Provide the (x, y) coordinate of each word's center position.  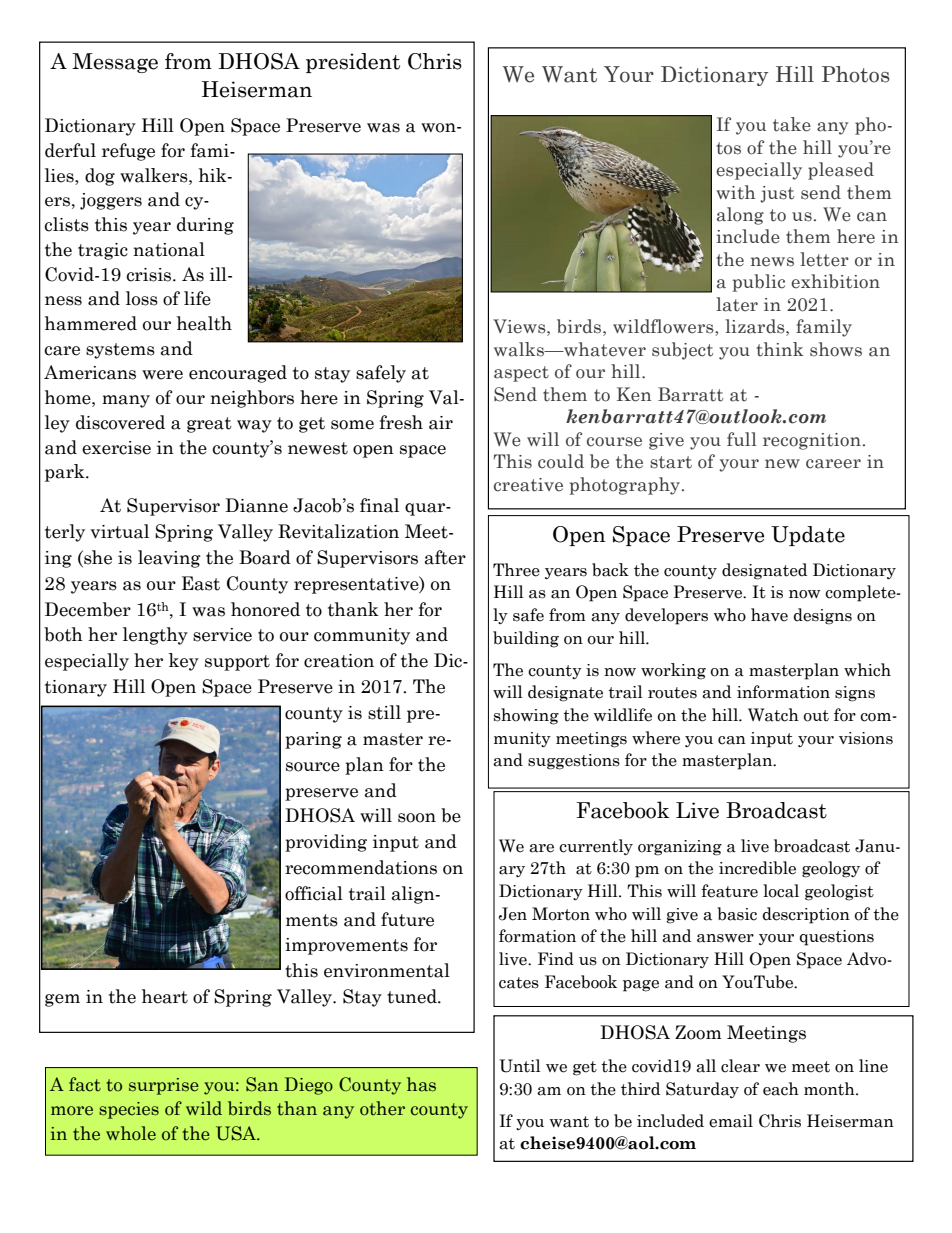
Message (115, 63)
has (421, 1084)
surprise (164, 1086)
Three (516, 570)
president (353, 63)
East (201, 583)
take (792, 124)
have (769, 615)
